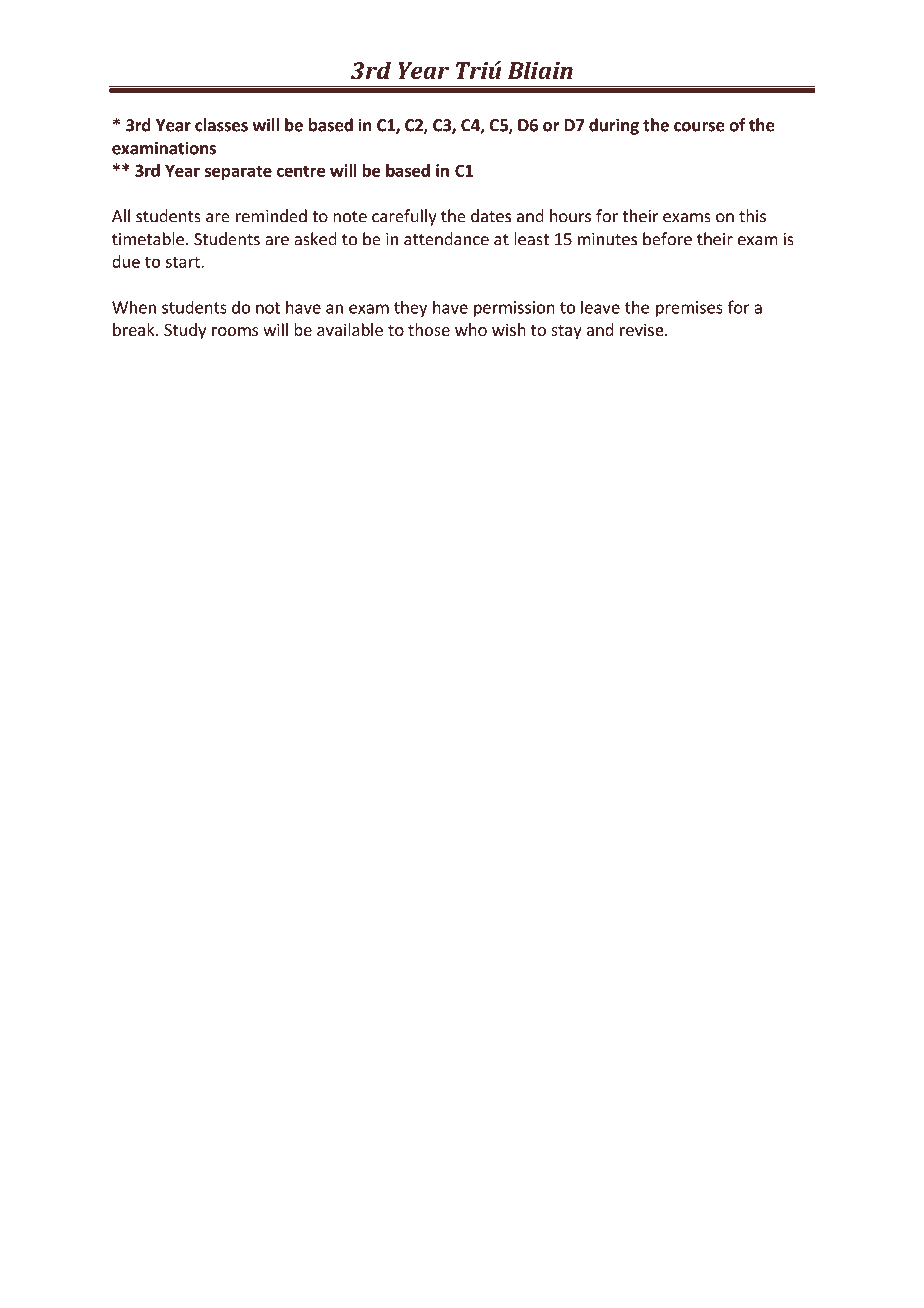  I want to click on timetable, so click(148, 239).
